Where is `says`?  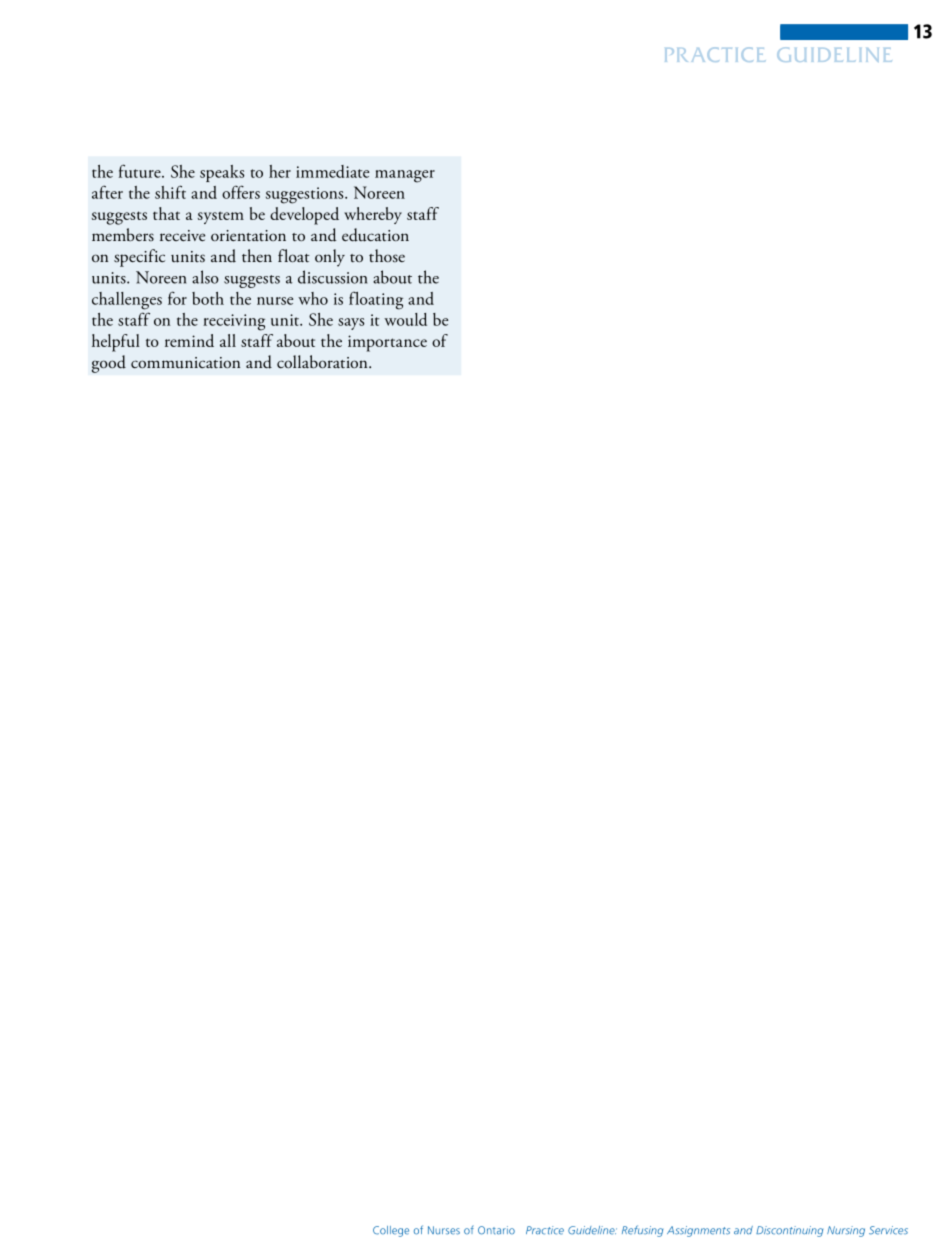
says is located at coordinates (351, 324).
